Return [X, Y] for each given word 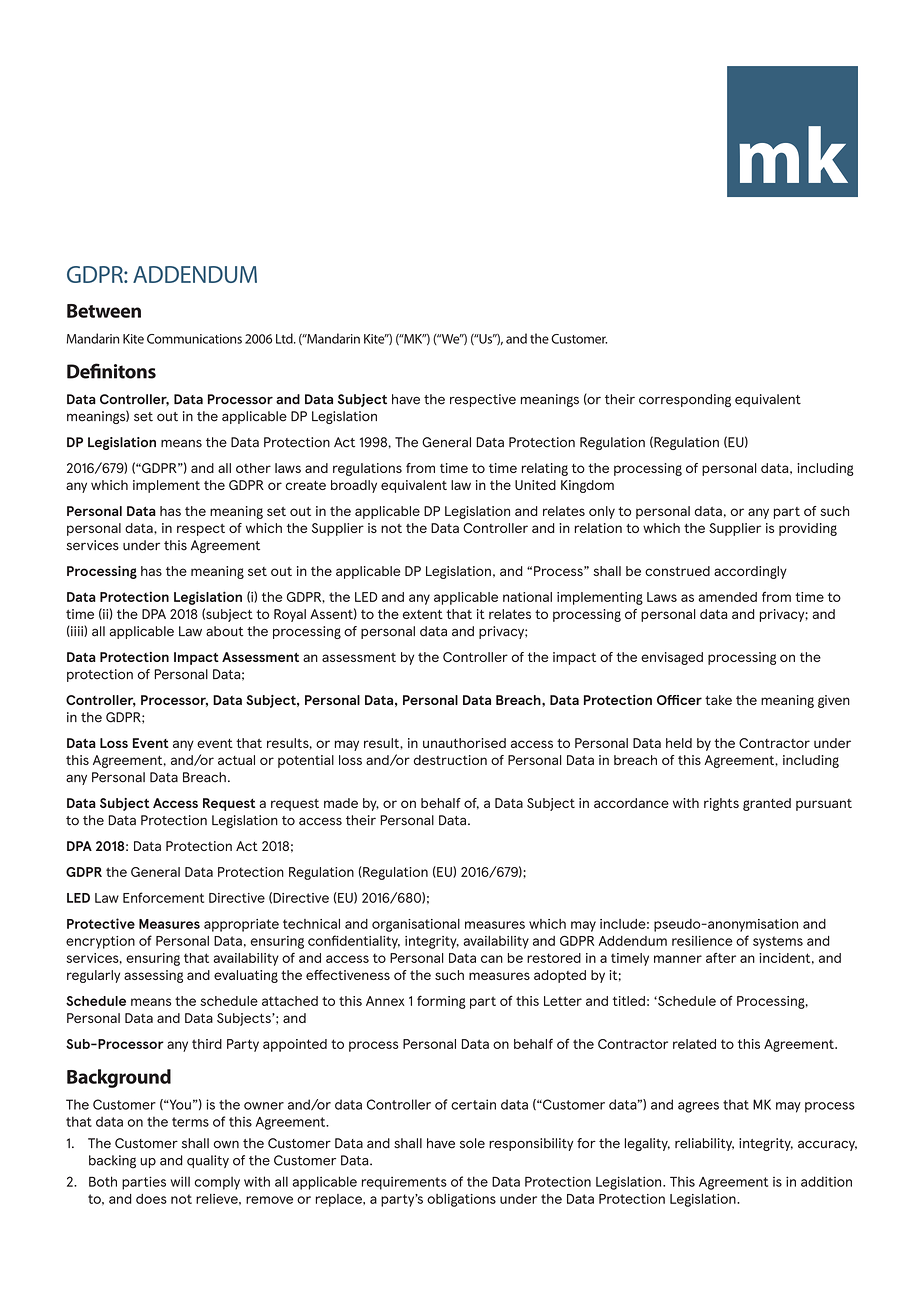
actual [236, 760]
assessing [153, 976]
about [225, 631]
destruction [450, 760]
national [527, 597]
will [180, 1181]
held [679, 743]
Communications [194, 339]
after [721, 957]
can [492, 959]
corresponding [685, 400]
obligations [461, 1200]
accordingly [750, 572]
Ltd [285, 338]
